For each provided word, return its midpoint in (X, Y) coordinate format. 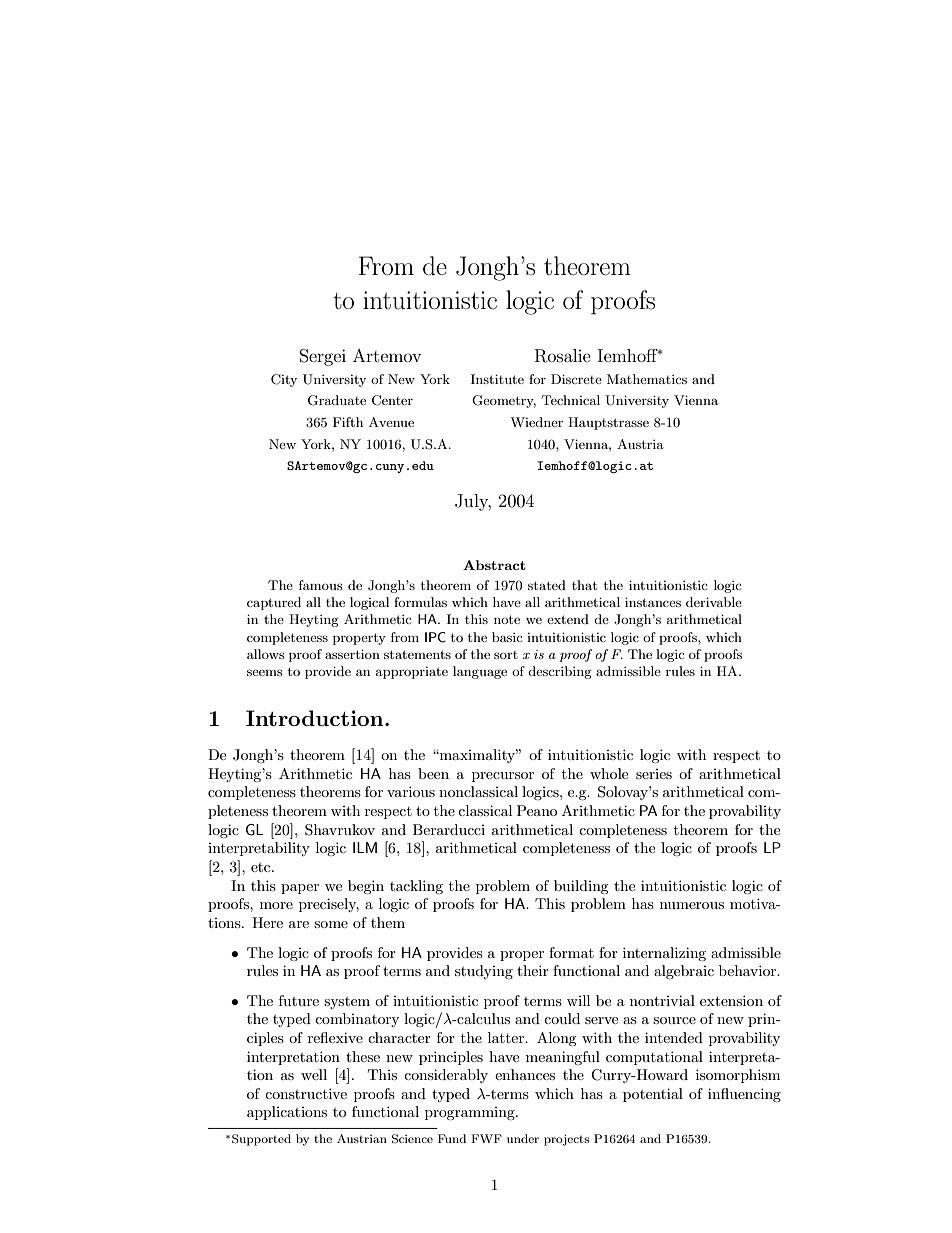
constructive (306, 1093)
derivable (714, 602)
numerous (692, 905)
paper (300, 889)
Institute (497, 379)
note (507, 619)
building (581, 887)
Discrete (576, 379)
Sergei (323, 357)
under (523, 1138)
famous (321, 585)
